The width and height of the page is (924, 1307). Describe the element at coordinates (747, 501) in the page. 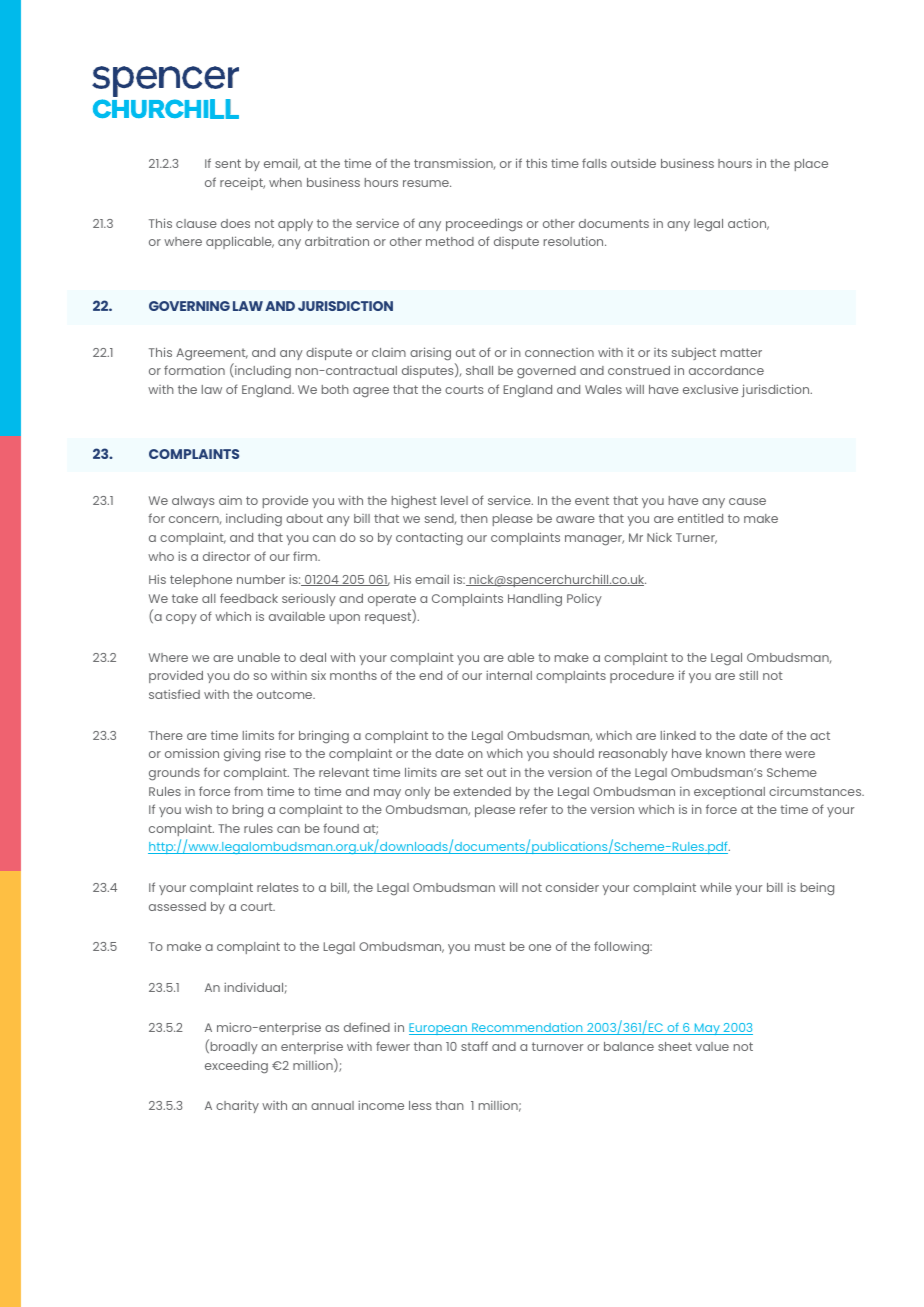

I see `cause` at that location.
